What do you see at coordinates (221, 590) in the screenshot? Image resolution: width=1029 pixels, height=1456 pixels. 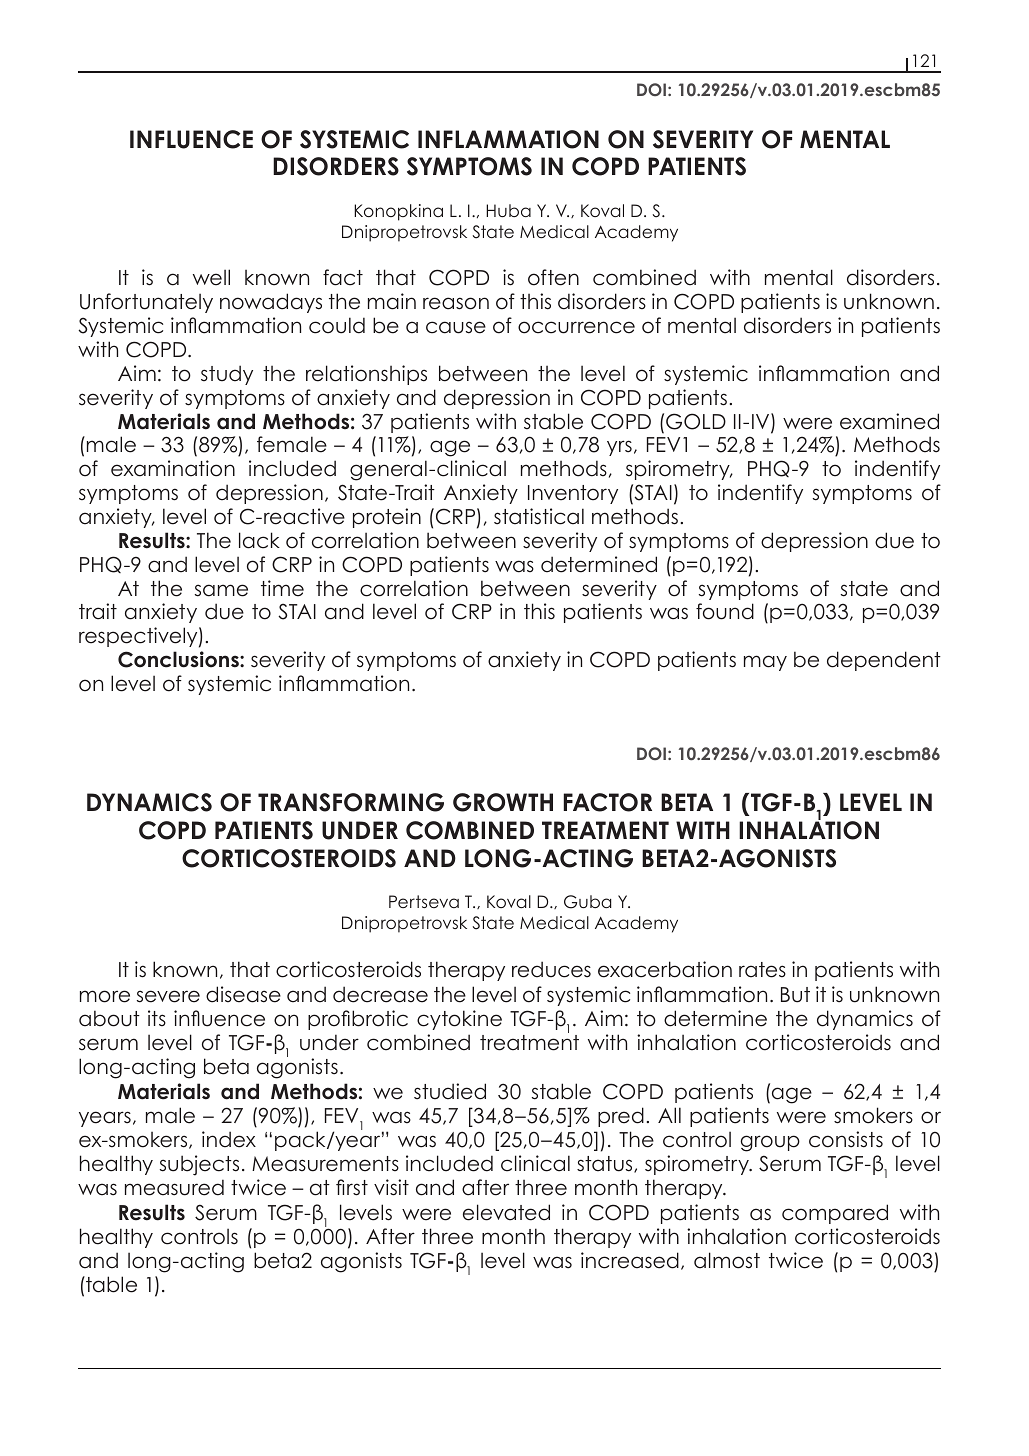 I see `same` at bounding box center [221, 590].
